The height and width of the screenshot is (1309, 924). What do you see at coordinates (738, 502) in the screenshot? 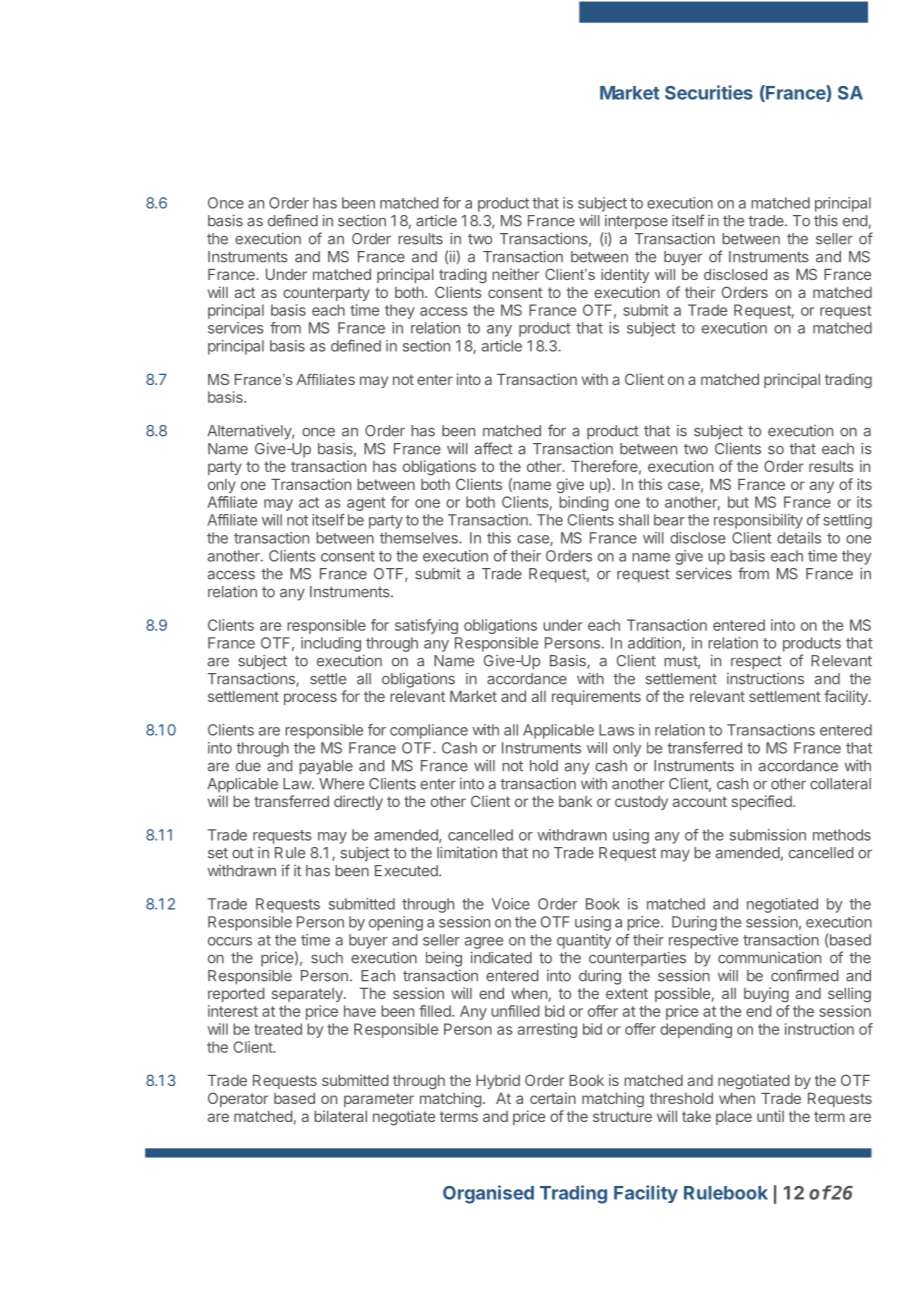
I see `but` at bounding box center [738, 502].
